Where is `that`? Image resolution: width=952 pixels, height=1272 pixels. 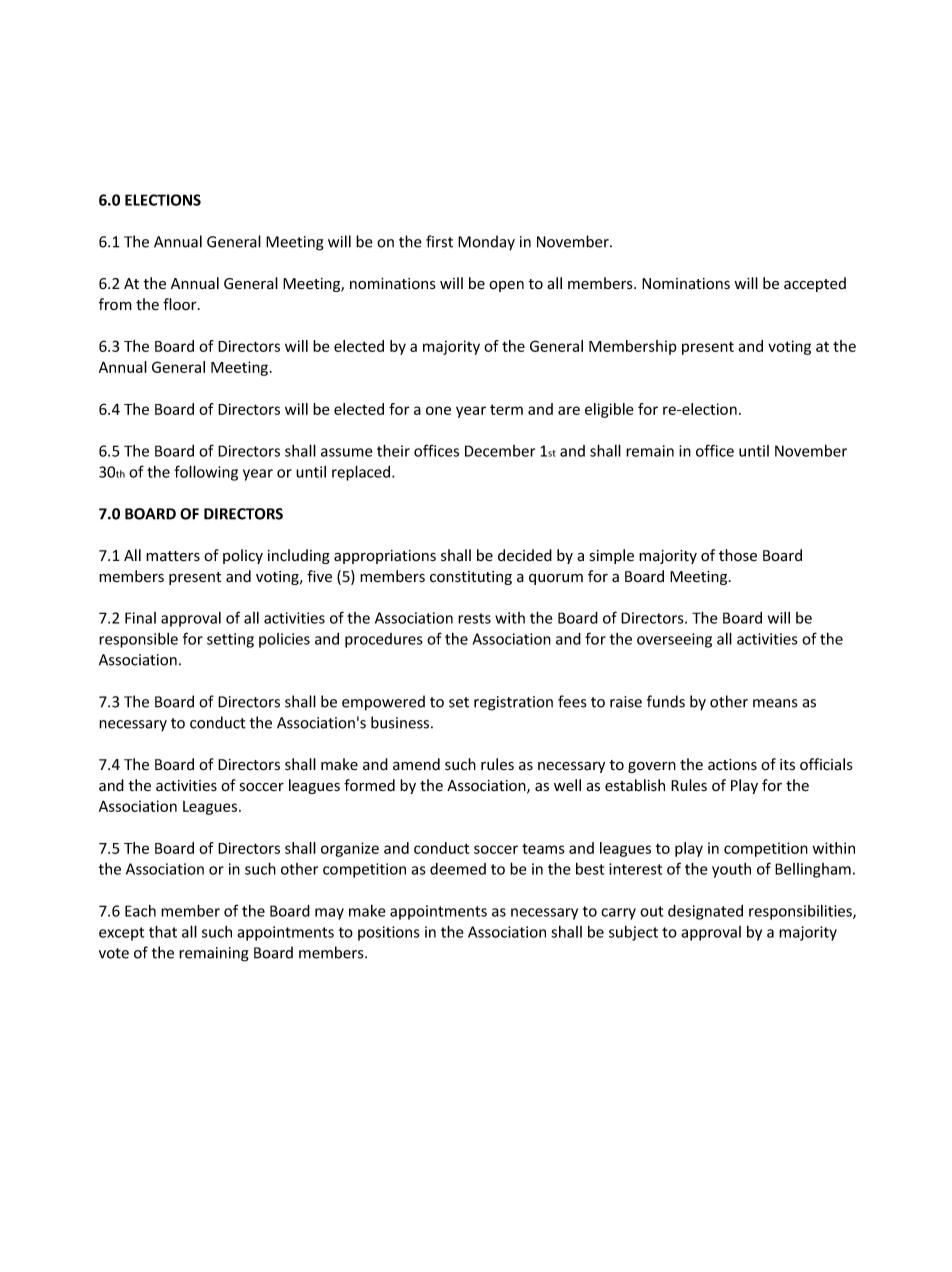 that is located at coordinates (163, 931).
